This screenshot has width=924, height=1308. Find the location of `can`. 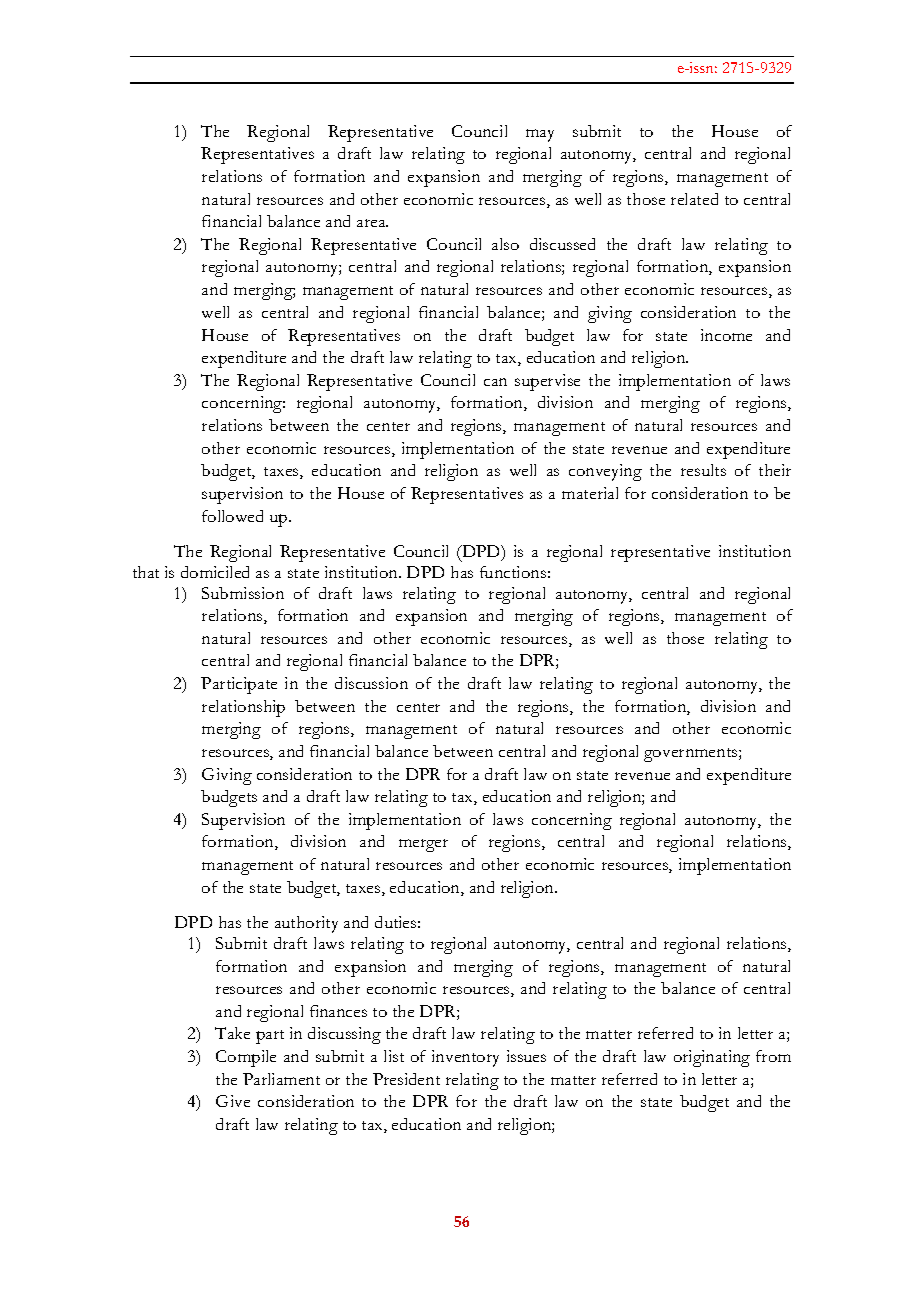

can is located at coordinates (495, 382).
